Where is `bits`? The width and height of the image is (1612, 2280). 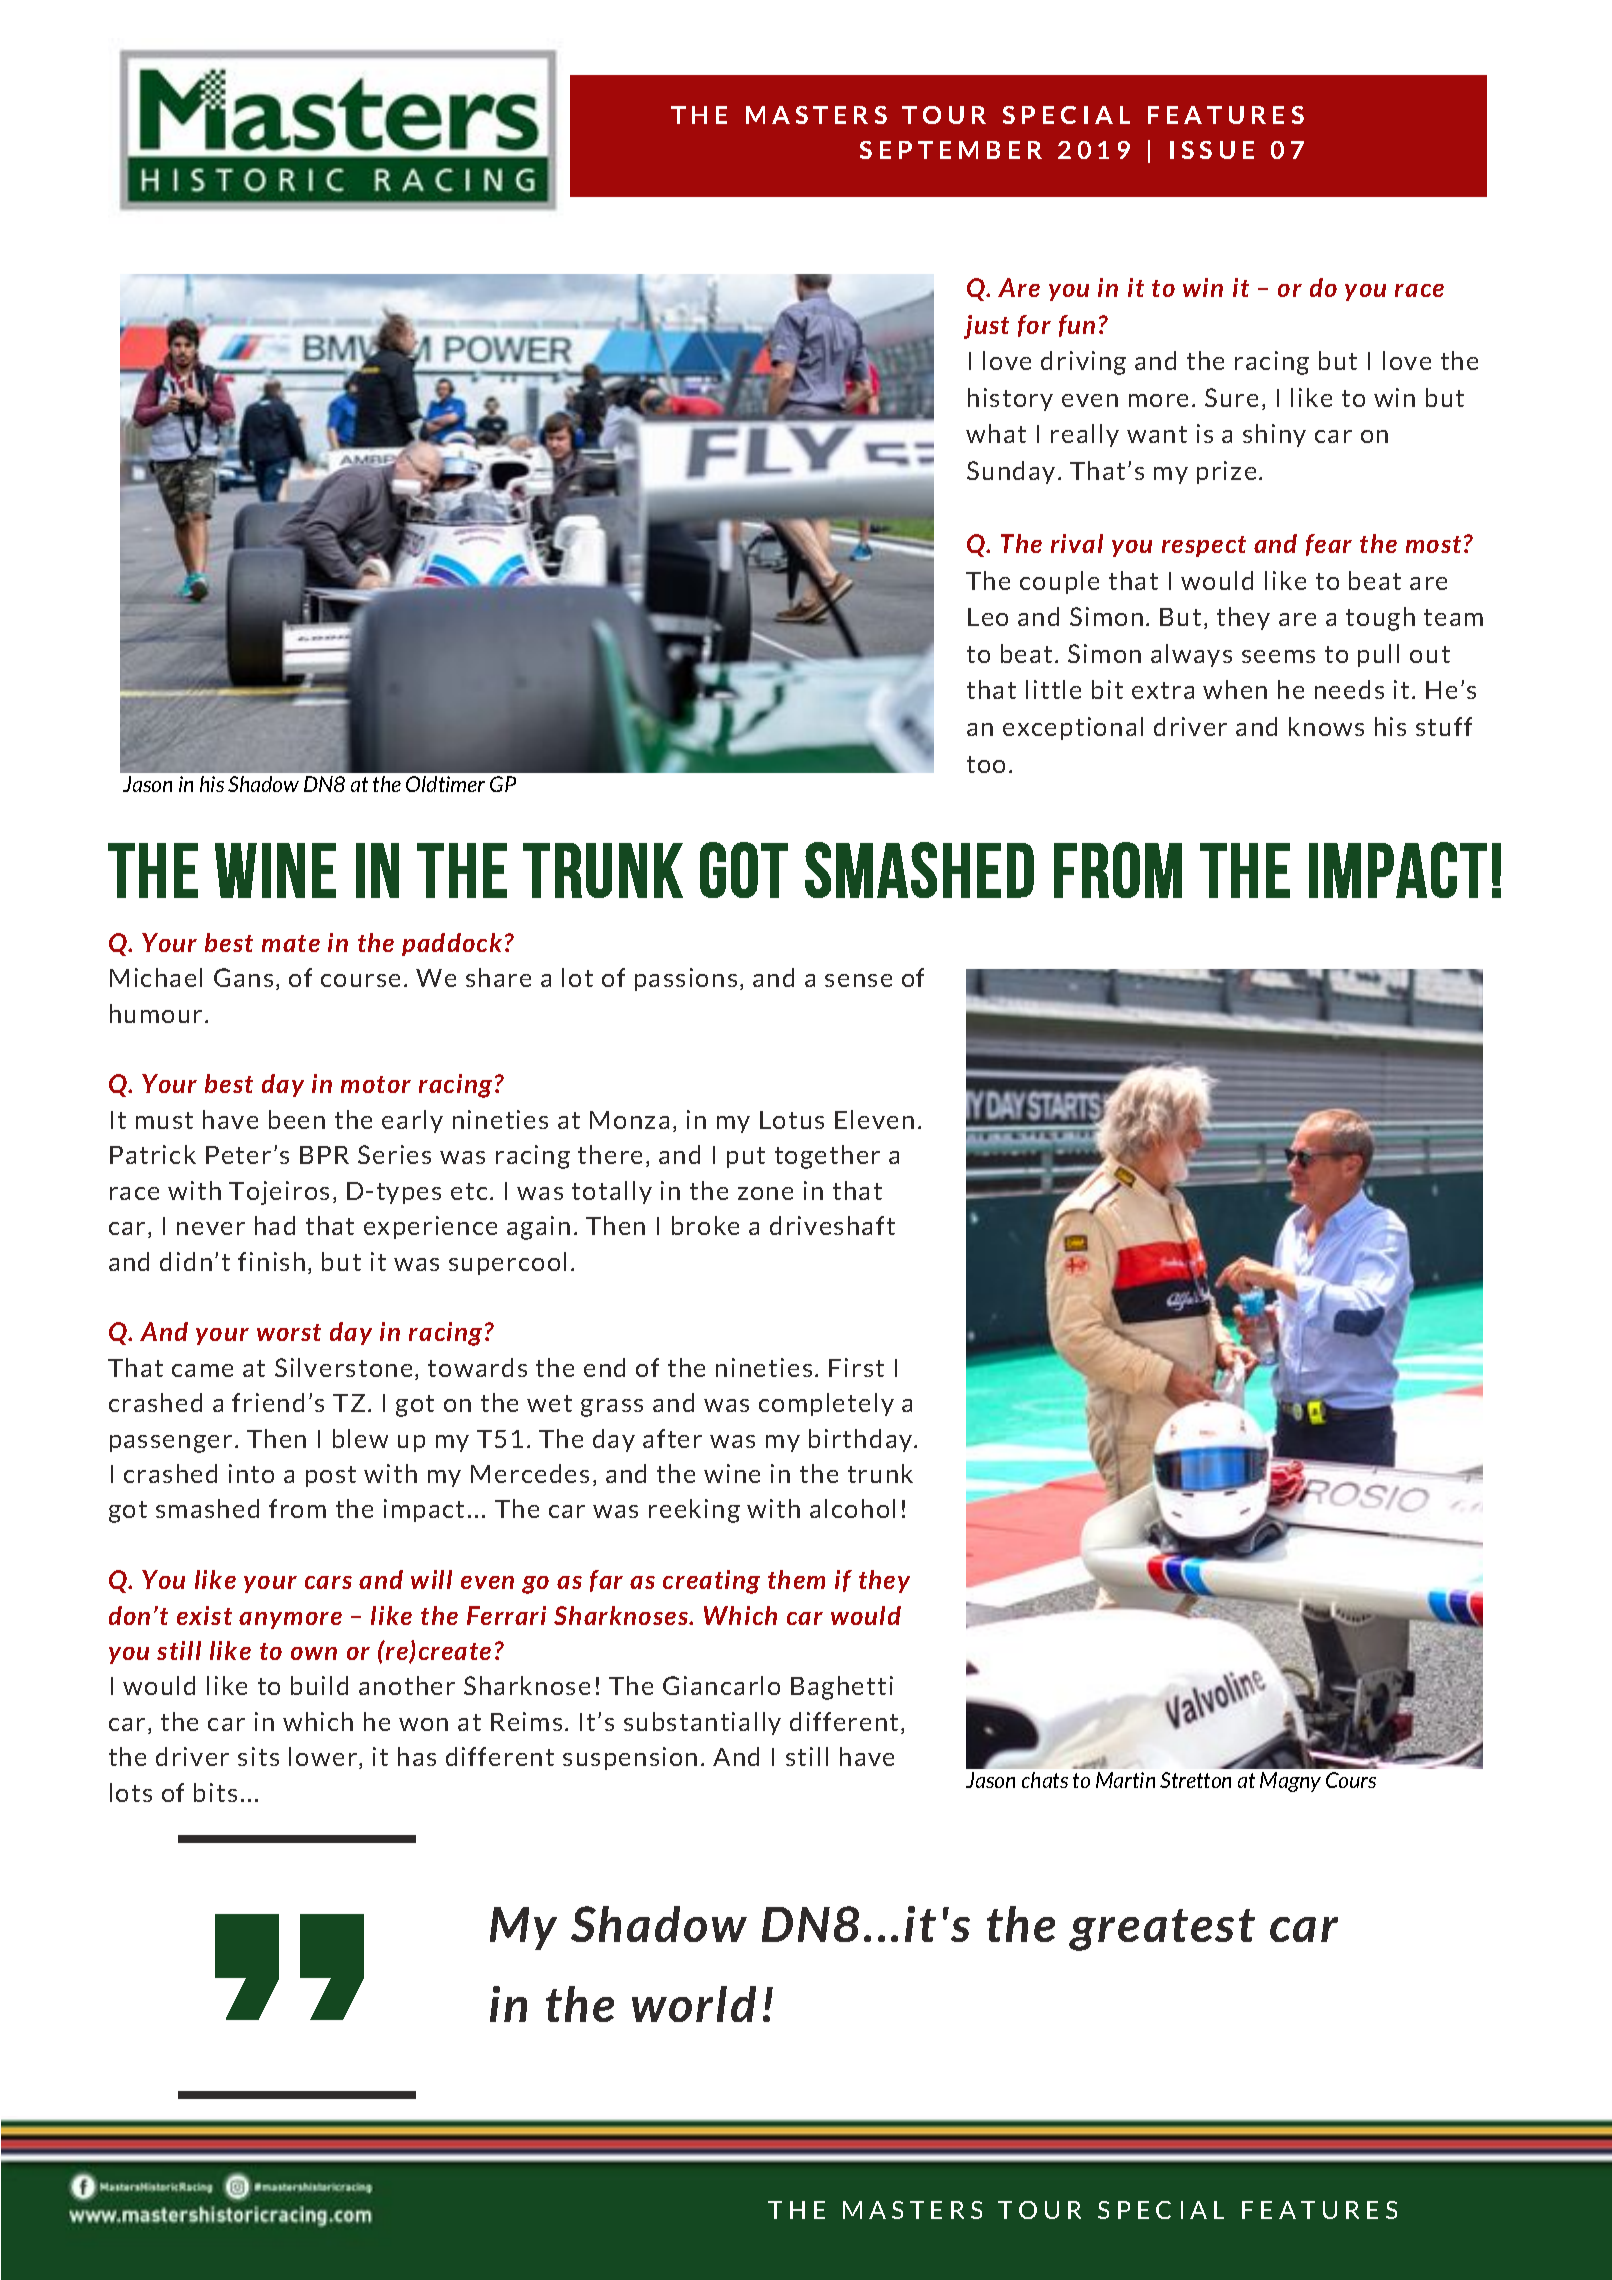 bits is located at coordinates (215, 1792).
